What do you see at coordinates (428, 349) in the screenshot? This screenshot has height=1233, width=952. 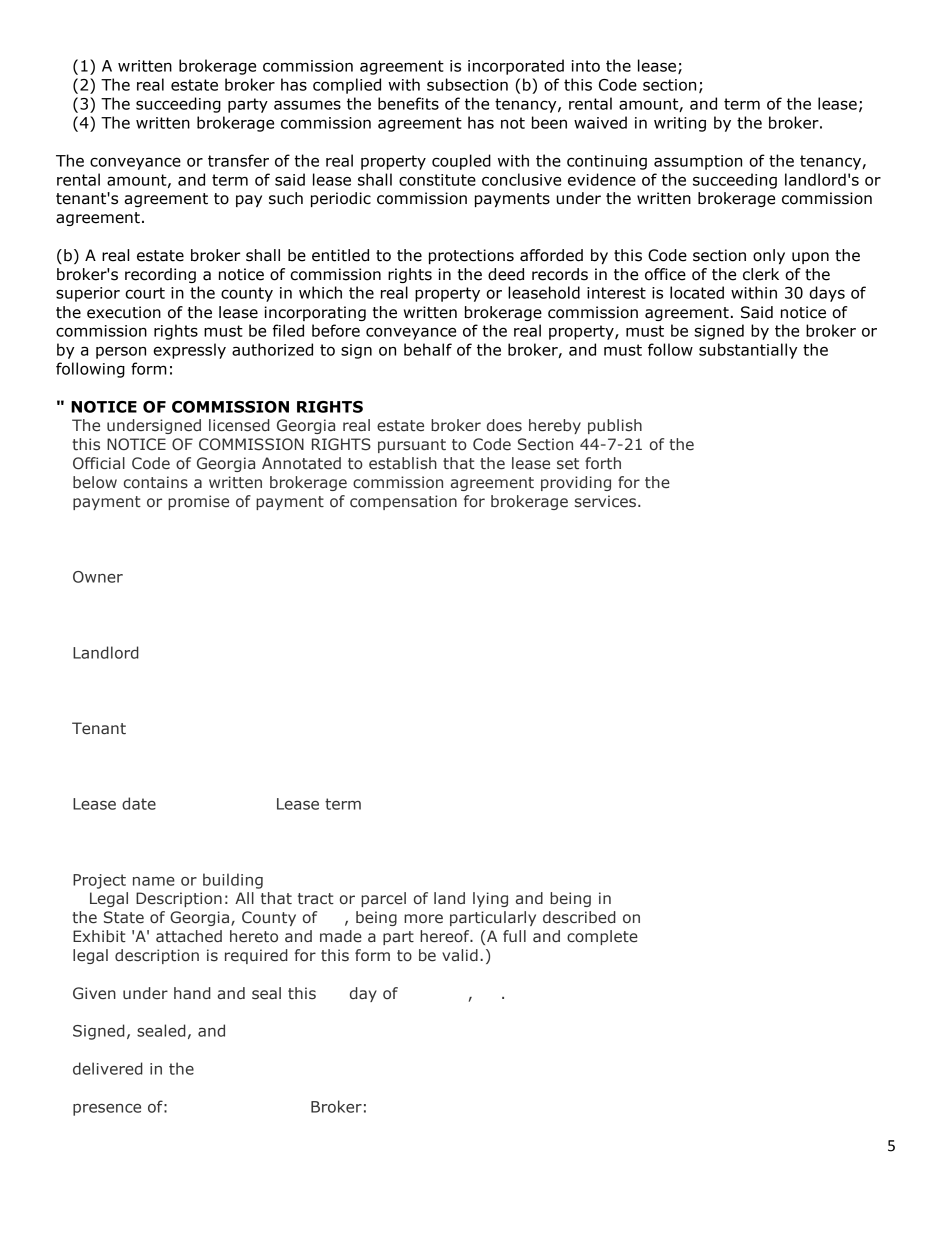 I see `behalf` at bounding box center [428, 349].
